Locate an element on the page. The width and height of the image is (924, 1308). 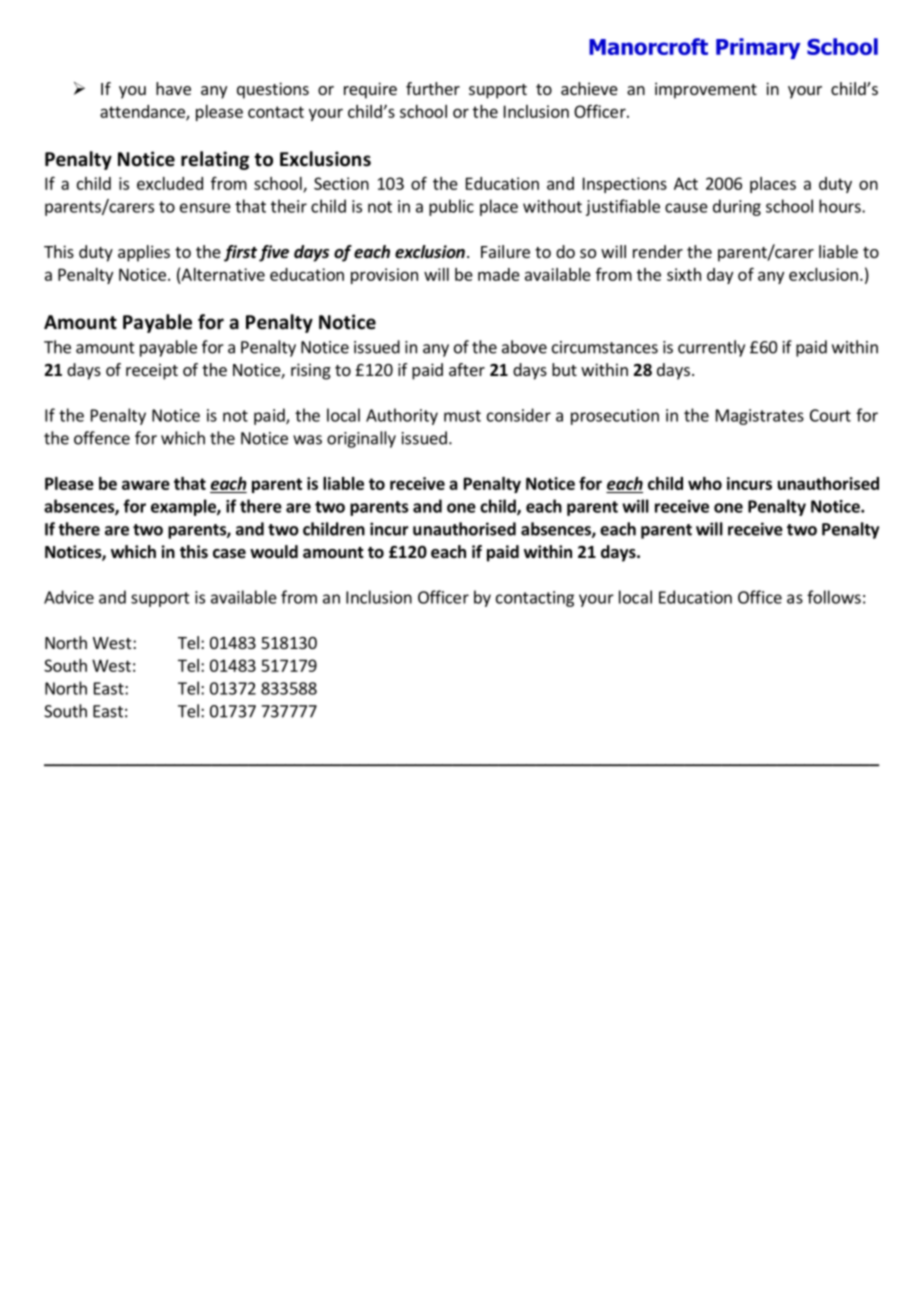
follows is located at coordinates (834, 597).
